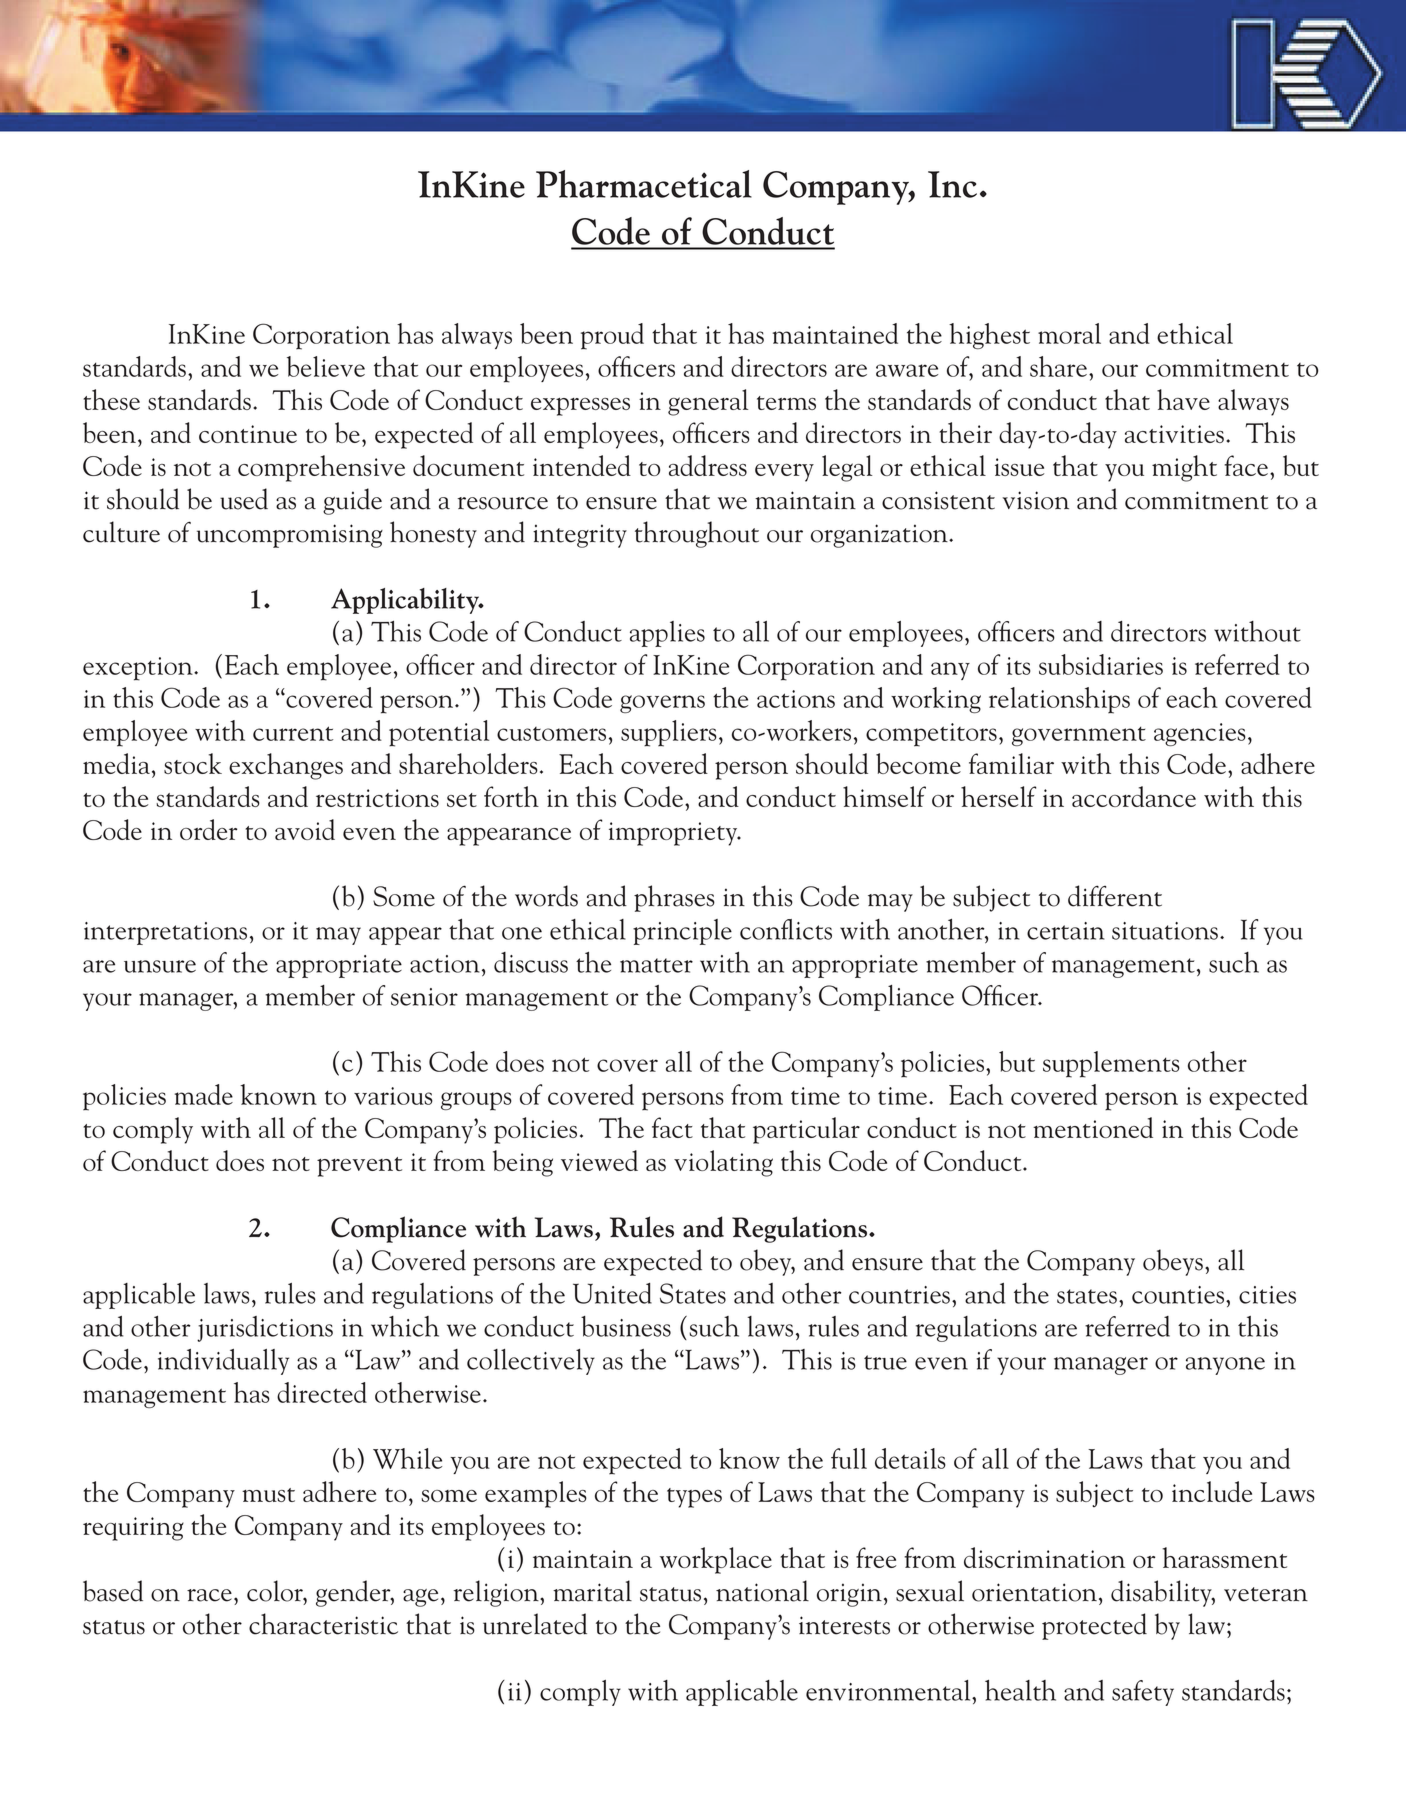 This image has width=1406, height=1820. I want to click on counties, so click(1179, 1295).
